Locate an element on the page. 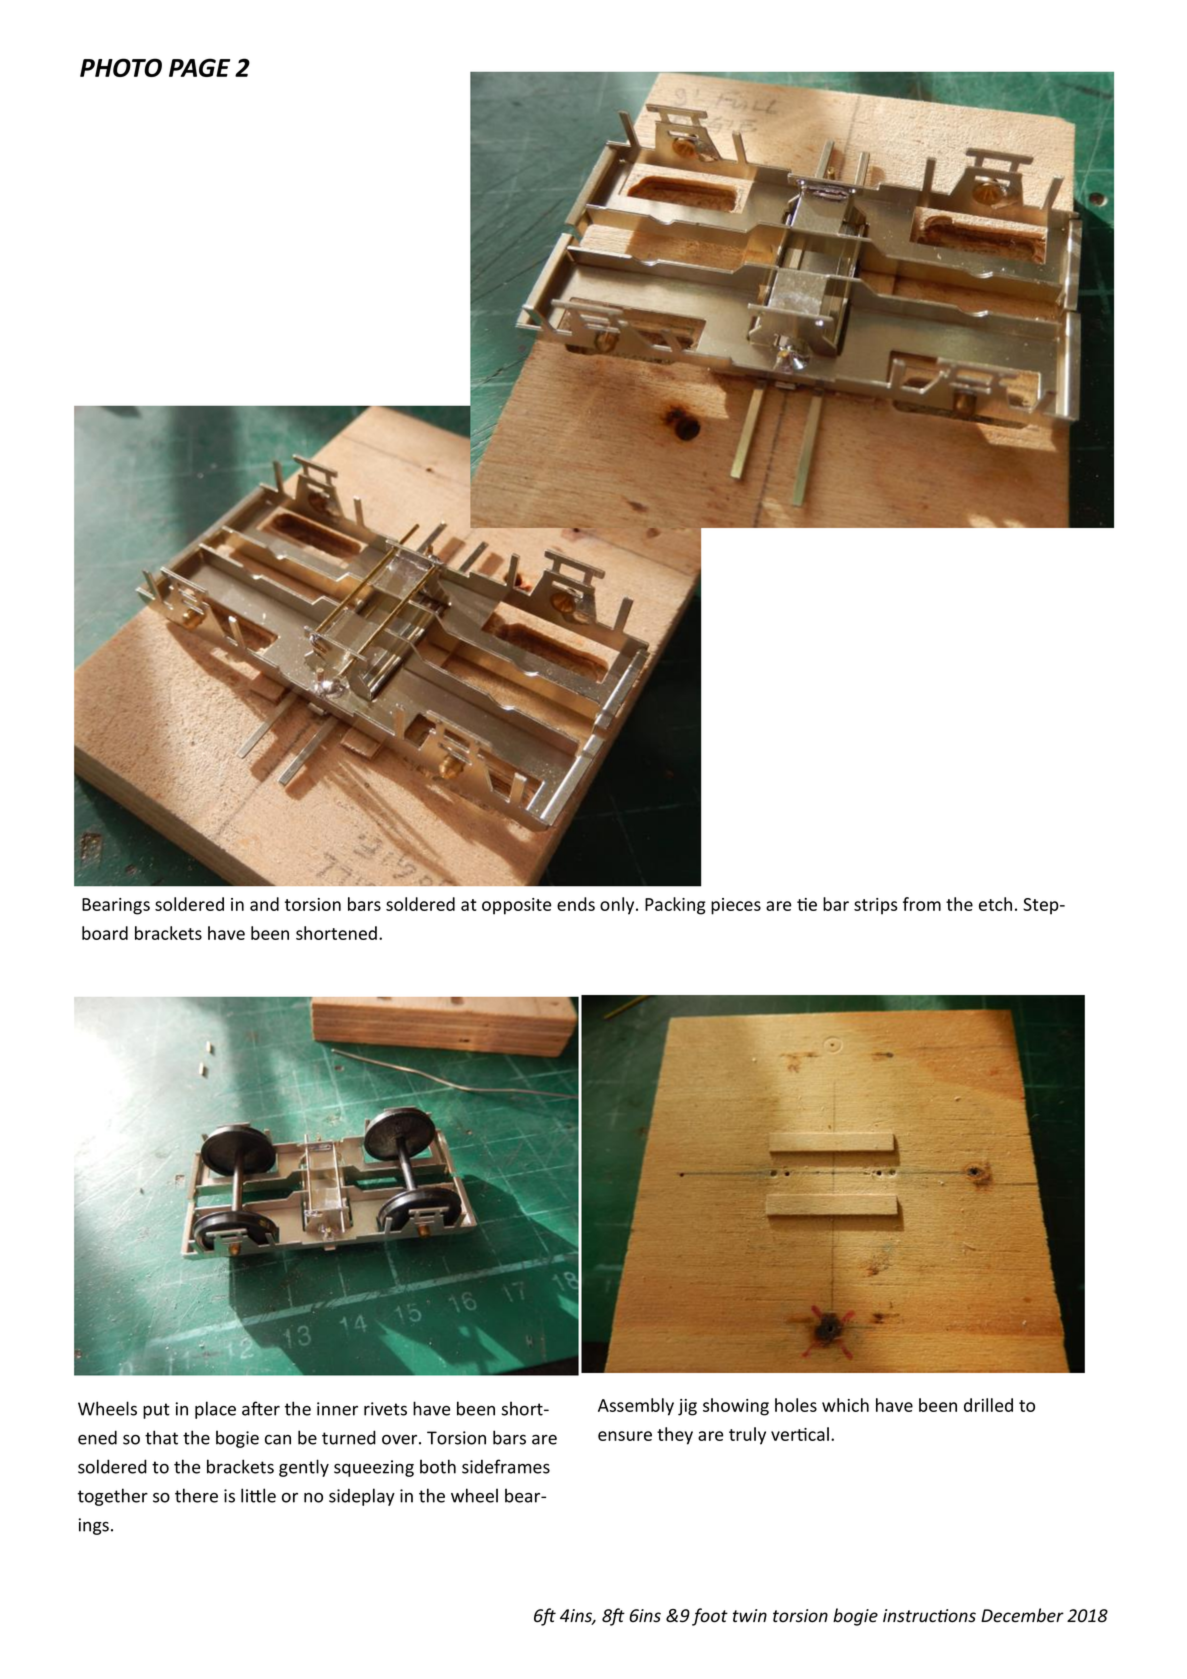 Image resolution: width=1187 pixels, height=1679 pixels. place is located at coordinates (215, 1410).
